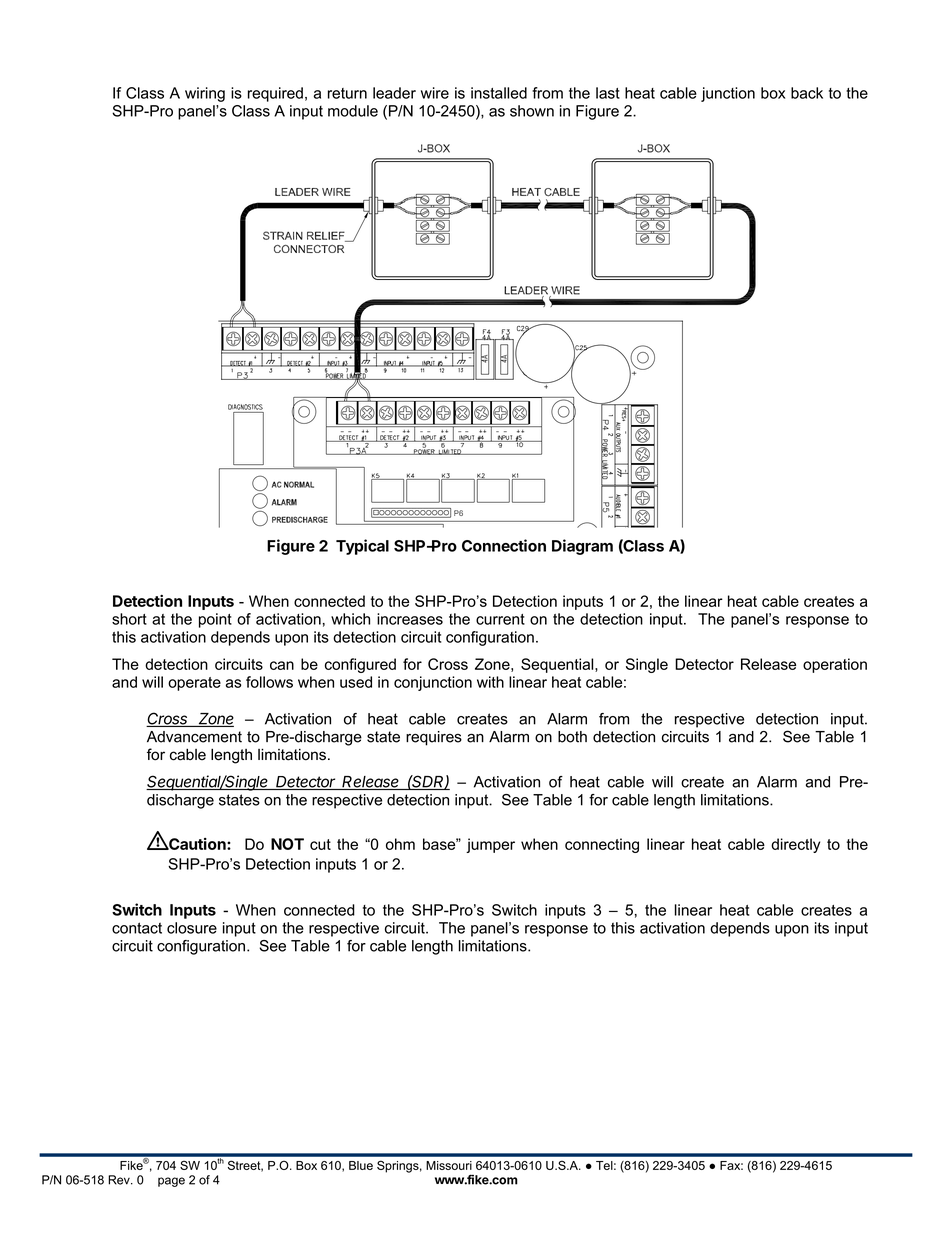  What do you see at coordinates (171, 1182) in the screenshot?
I see `page` at bounding box center [171, 1182].
